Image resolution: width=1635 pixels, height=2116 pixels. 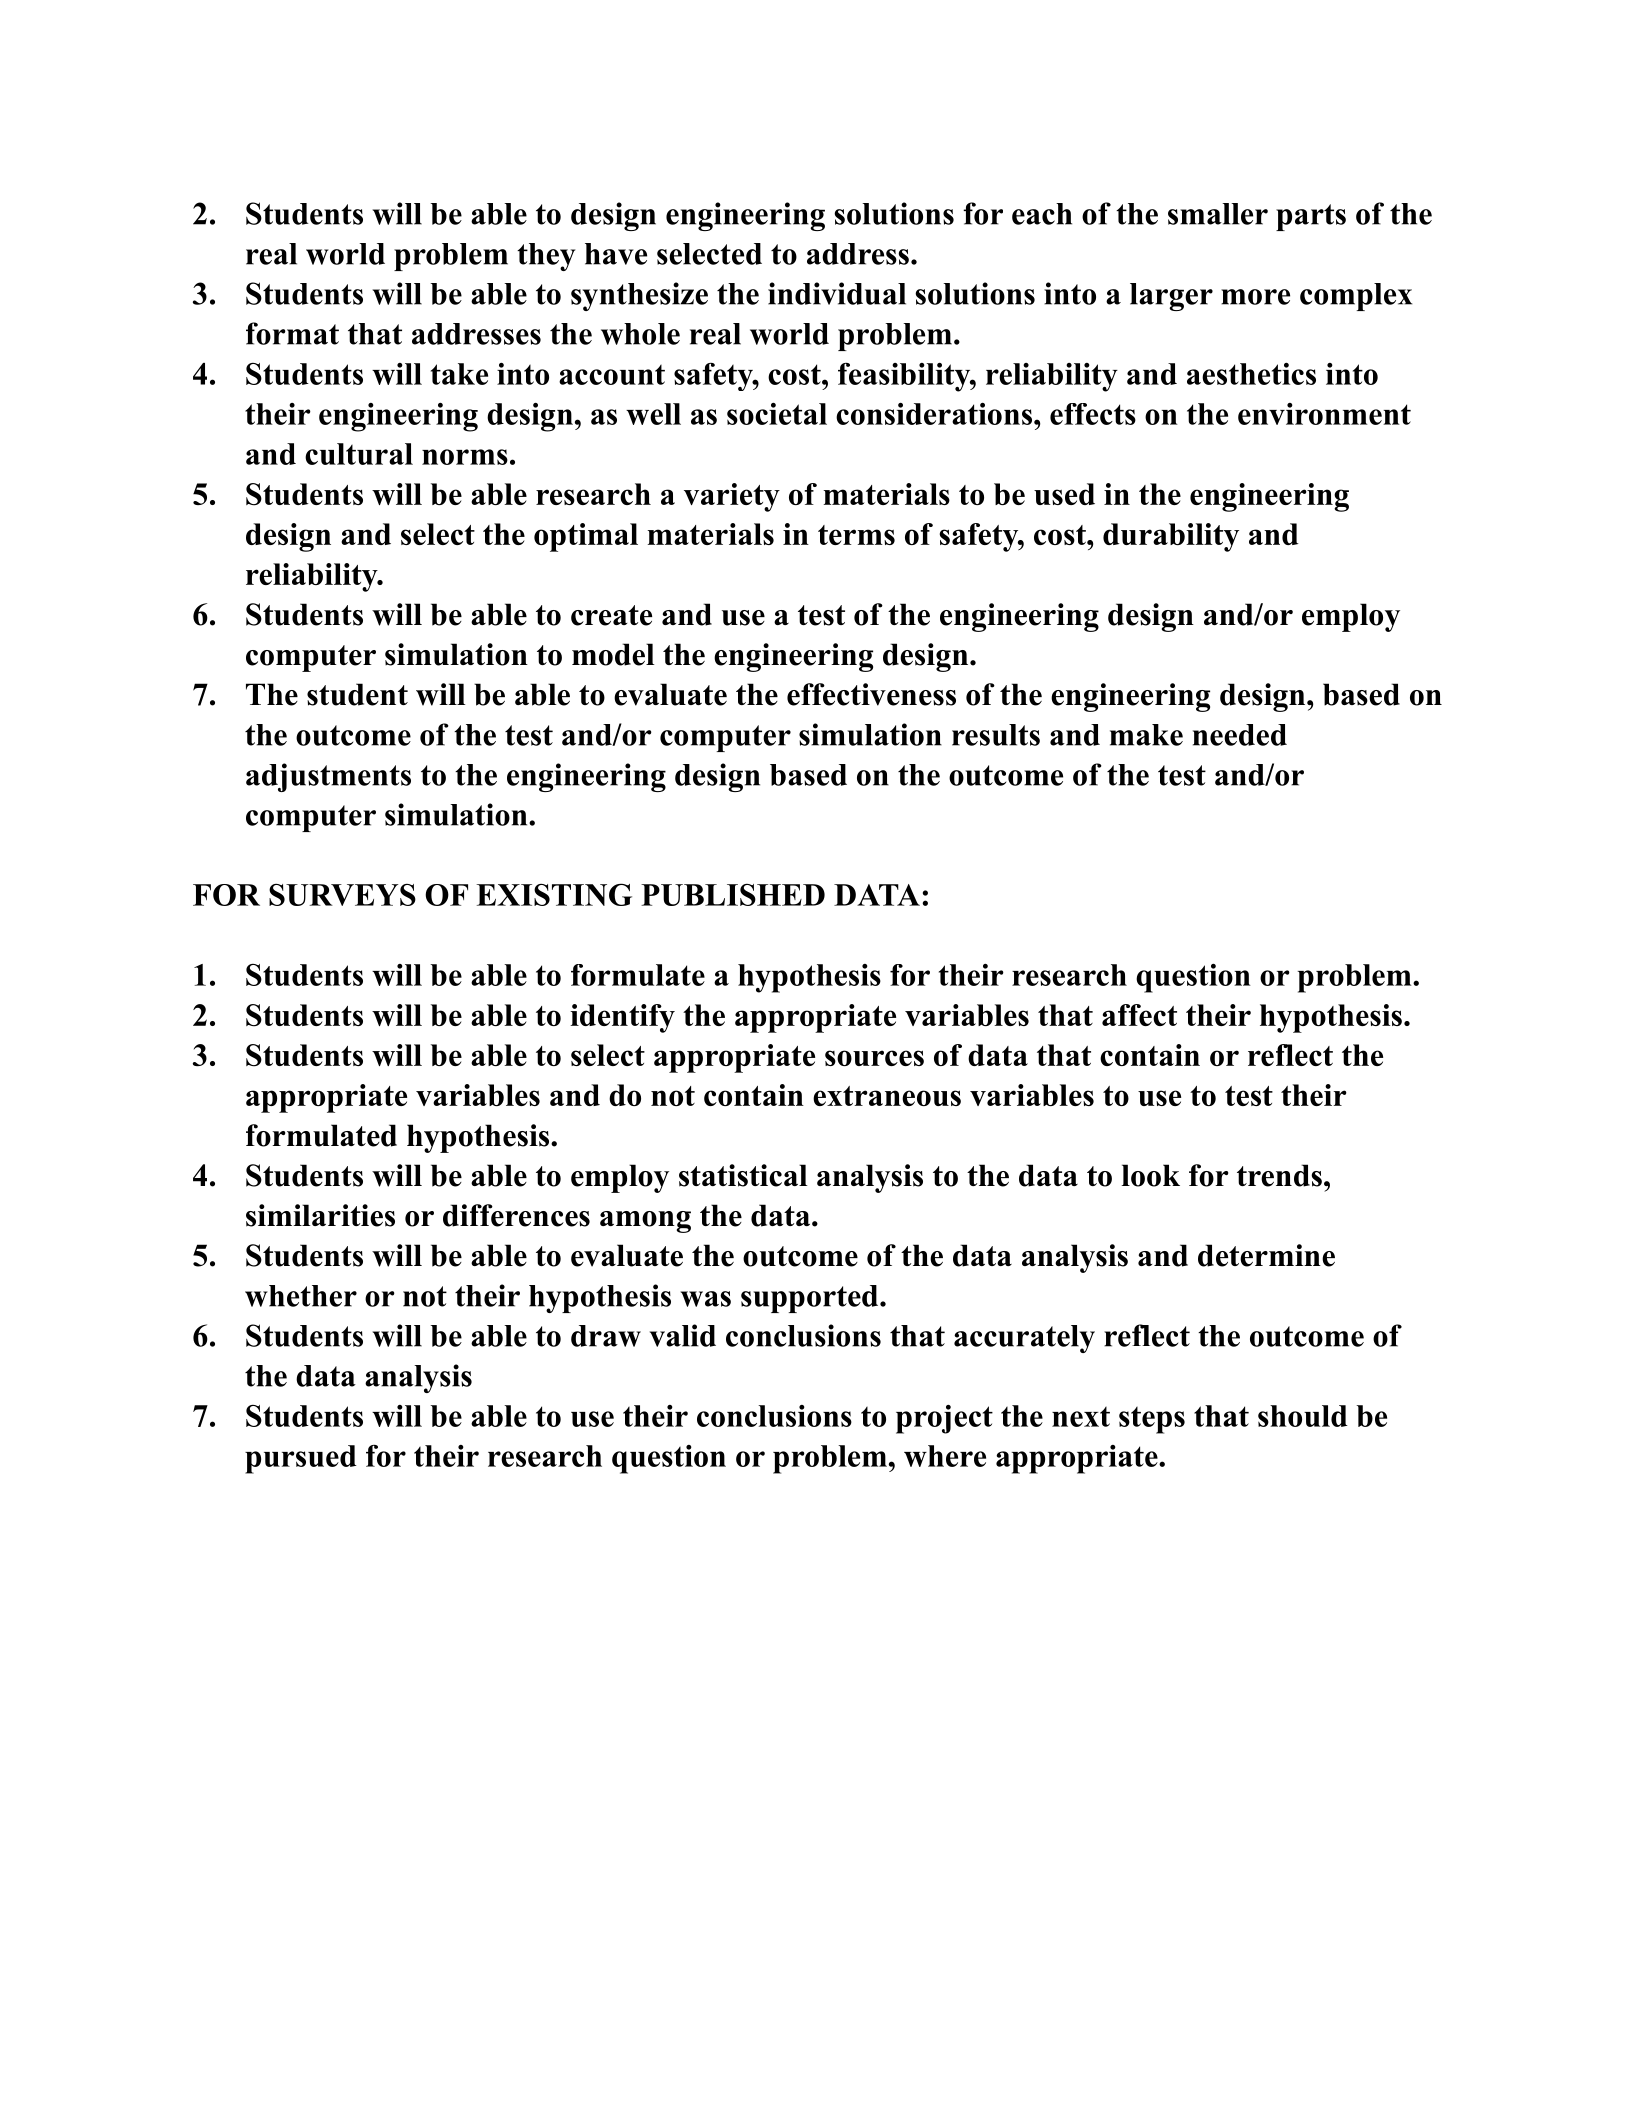 I want to click on SURVEYS, so click(x=342, y=895).
